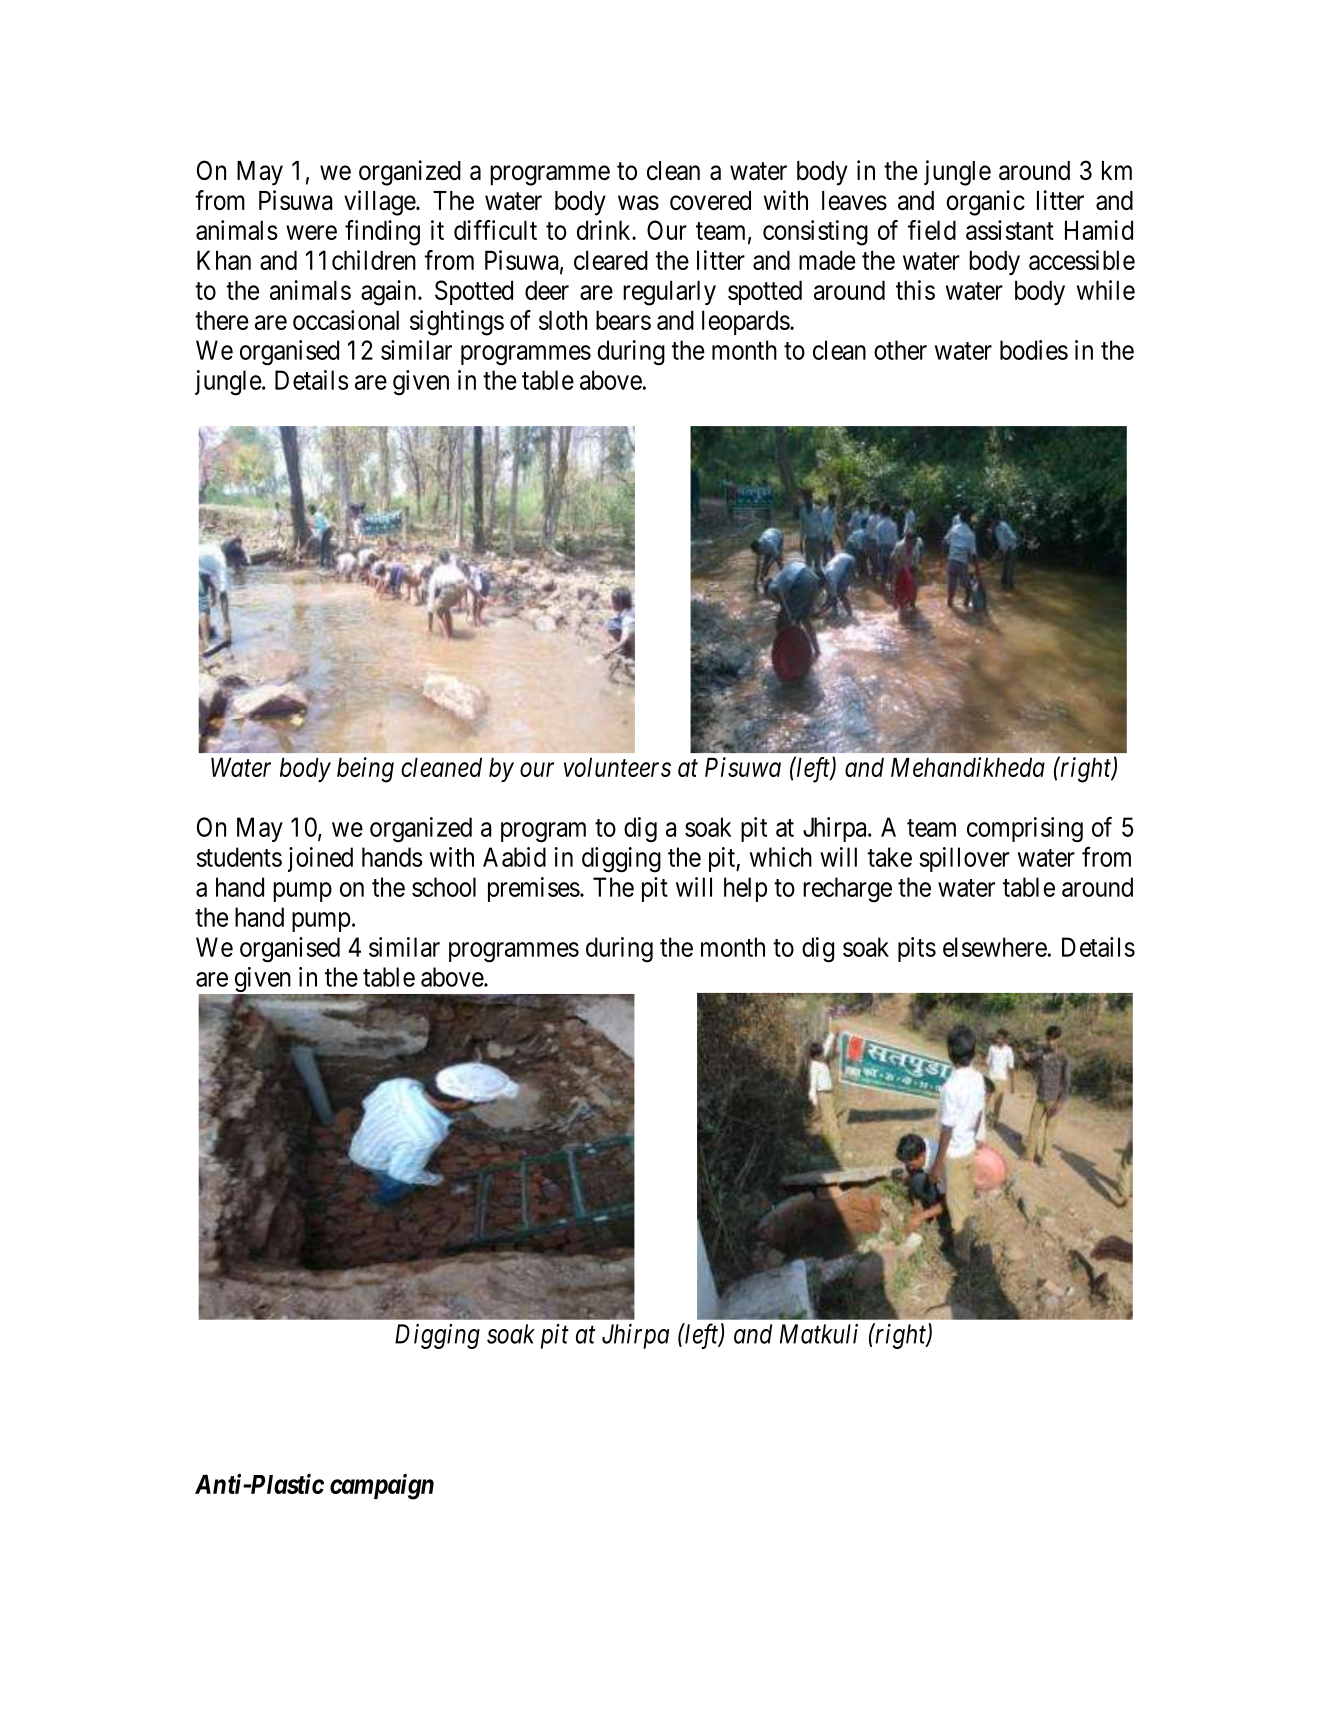  What do you see at coordinates (1010, 230) in the document?
I see `assistant` at bounding box center [1010, 230].
